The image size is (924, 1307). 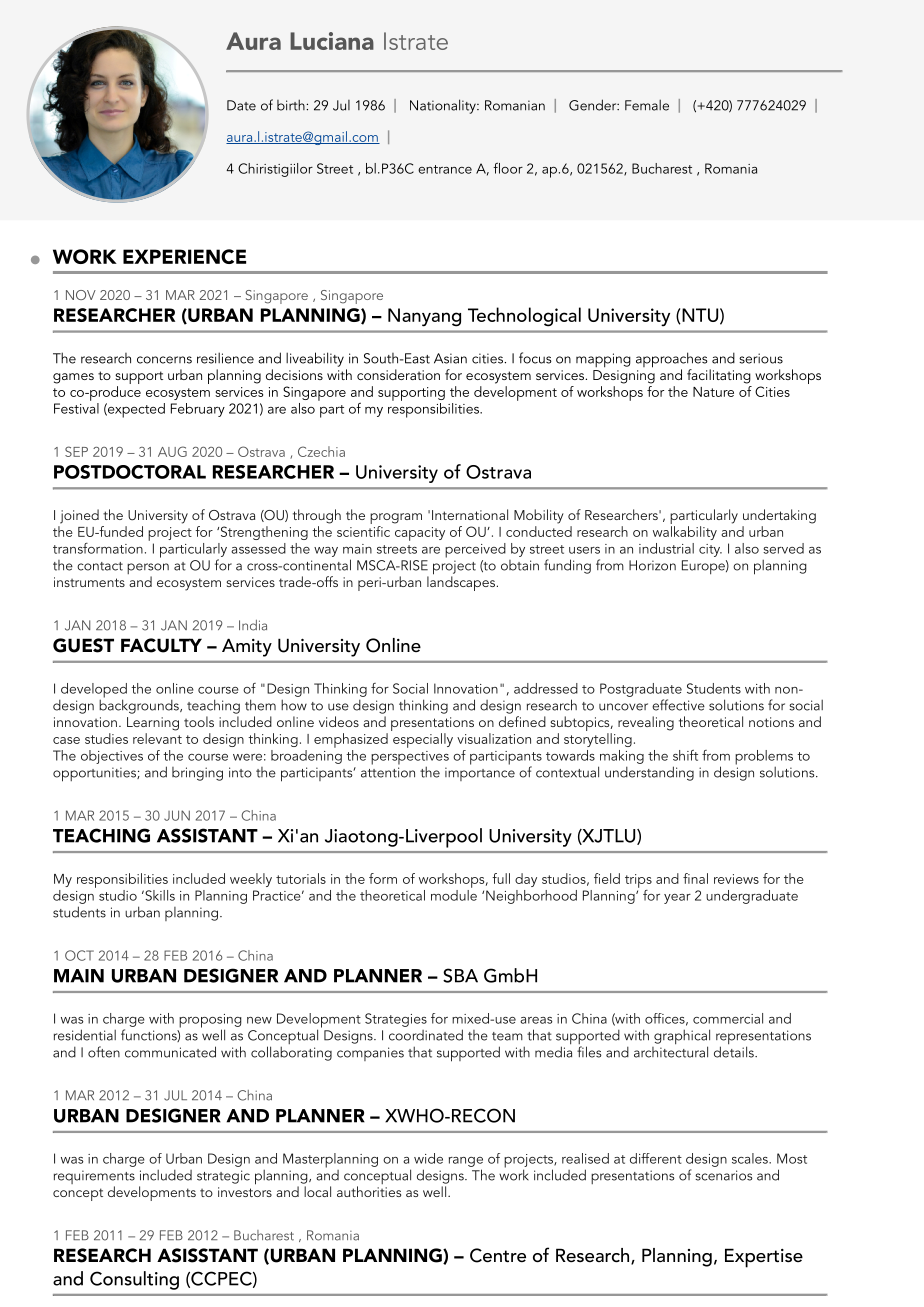 What do you see at coordinates (134, 1280) in the document?
I see `Consulting` at bounding box center [134, 1280].
